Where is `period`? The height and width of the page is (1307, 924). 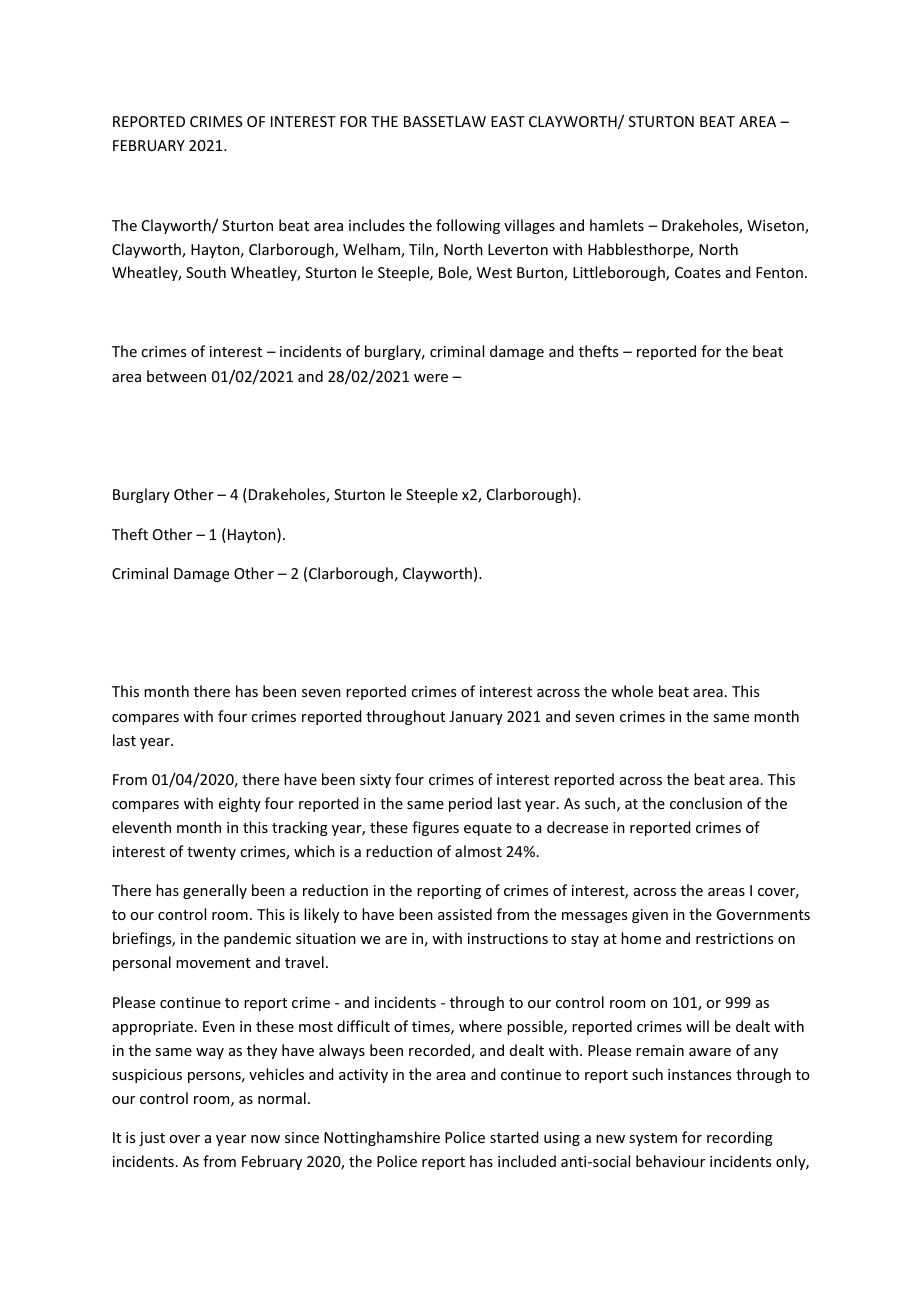
period is located at coordinates (470, 804).
